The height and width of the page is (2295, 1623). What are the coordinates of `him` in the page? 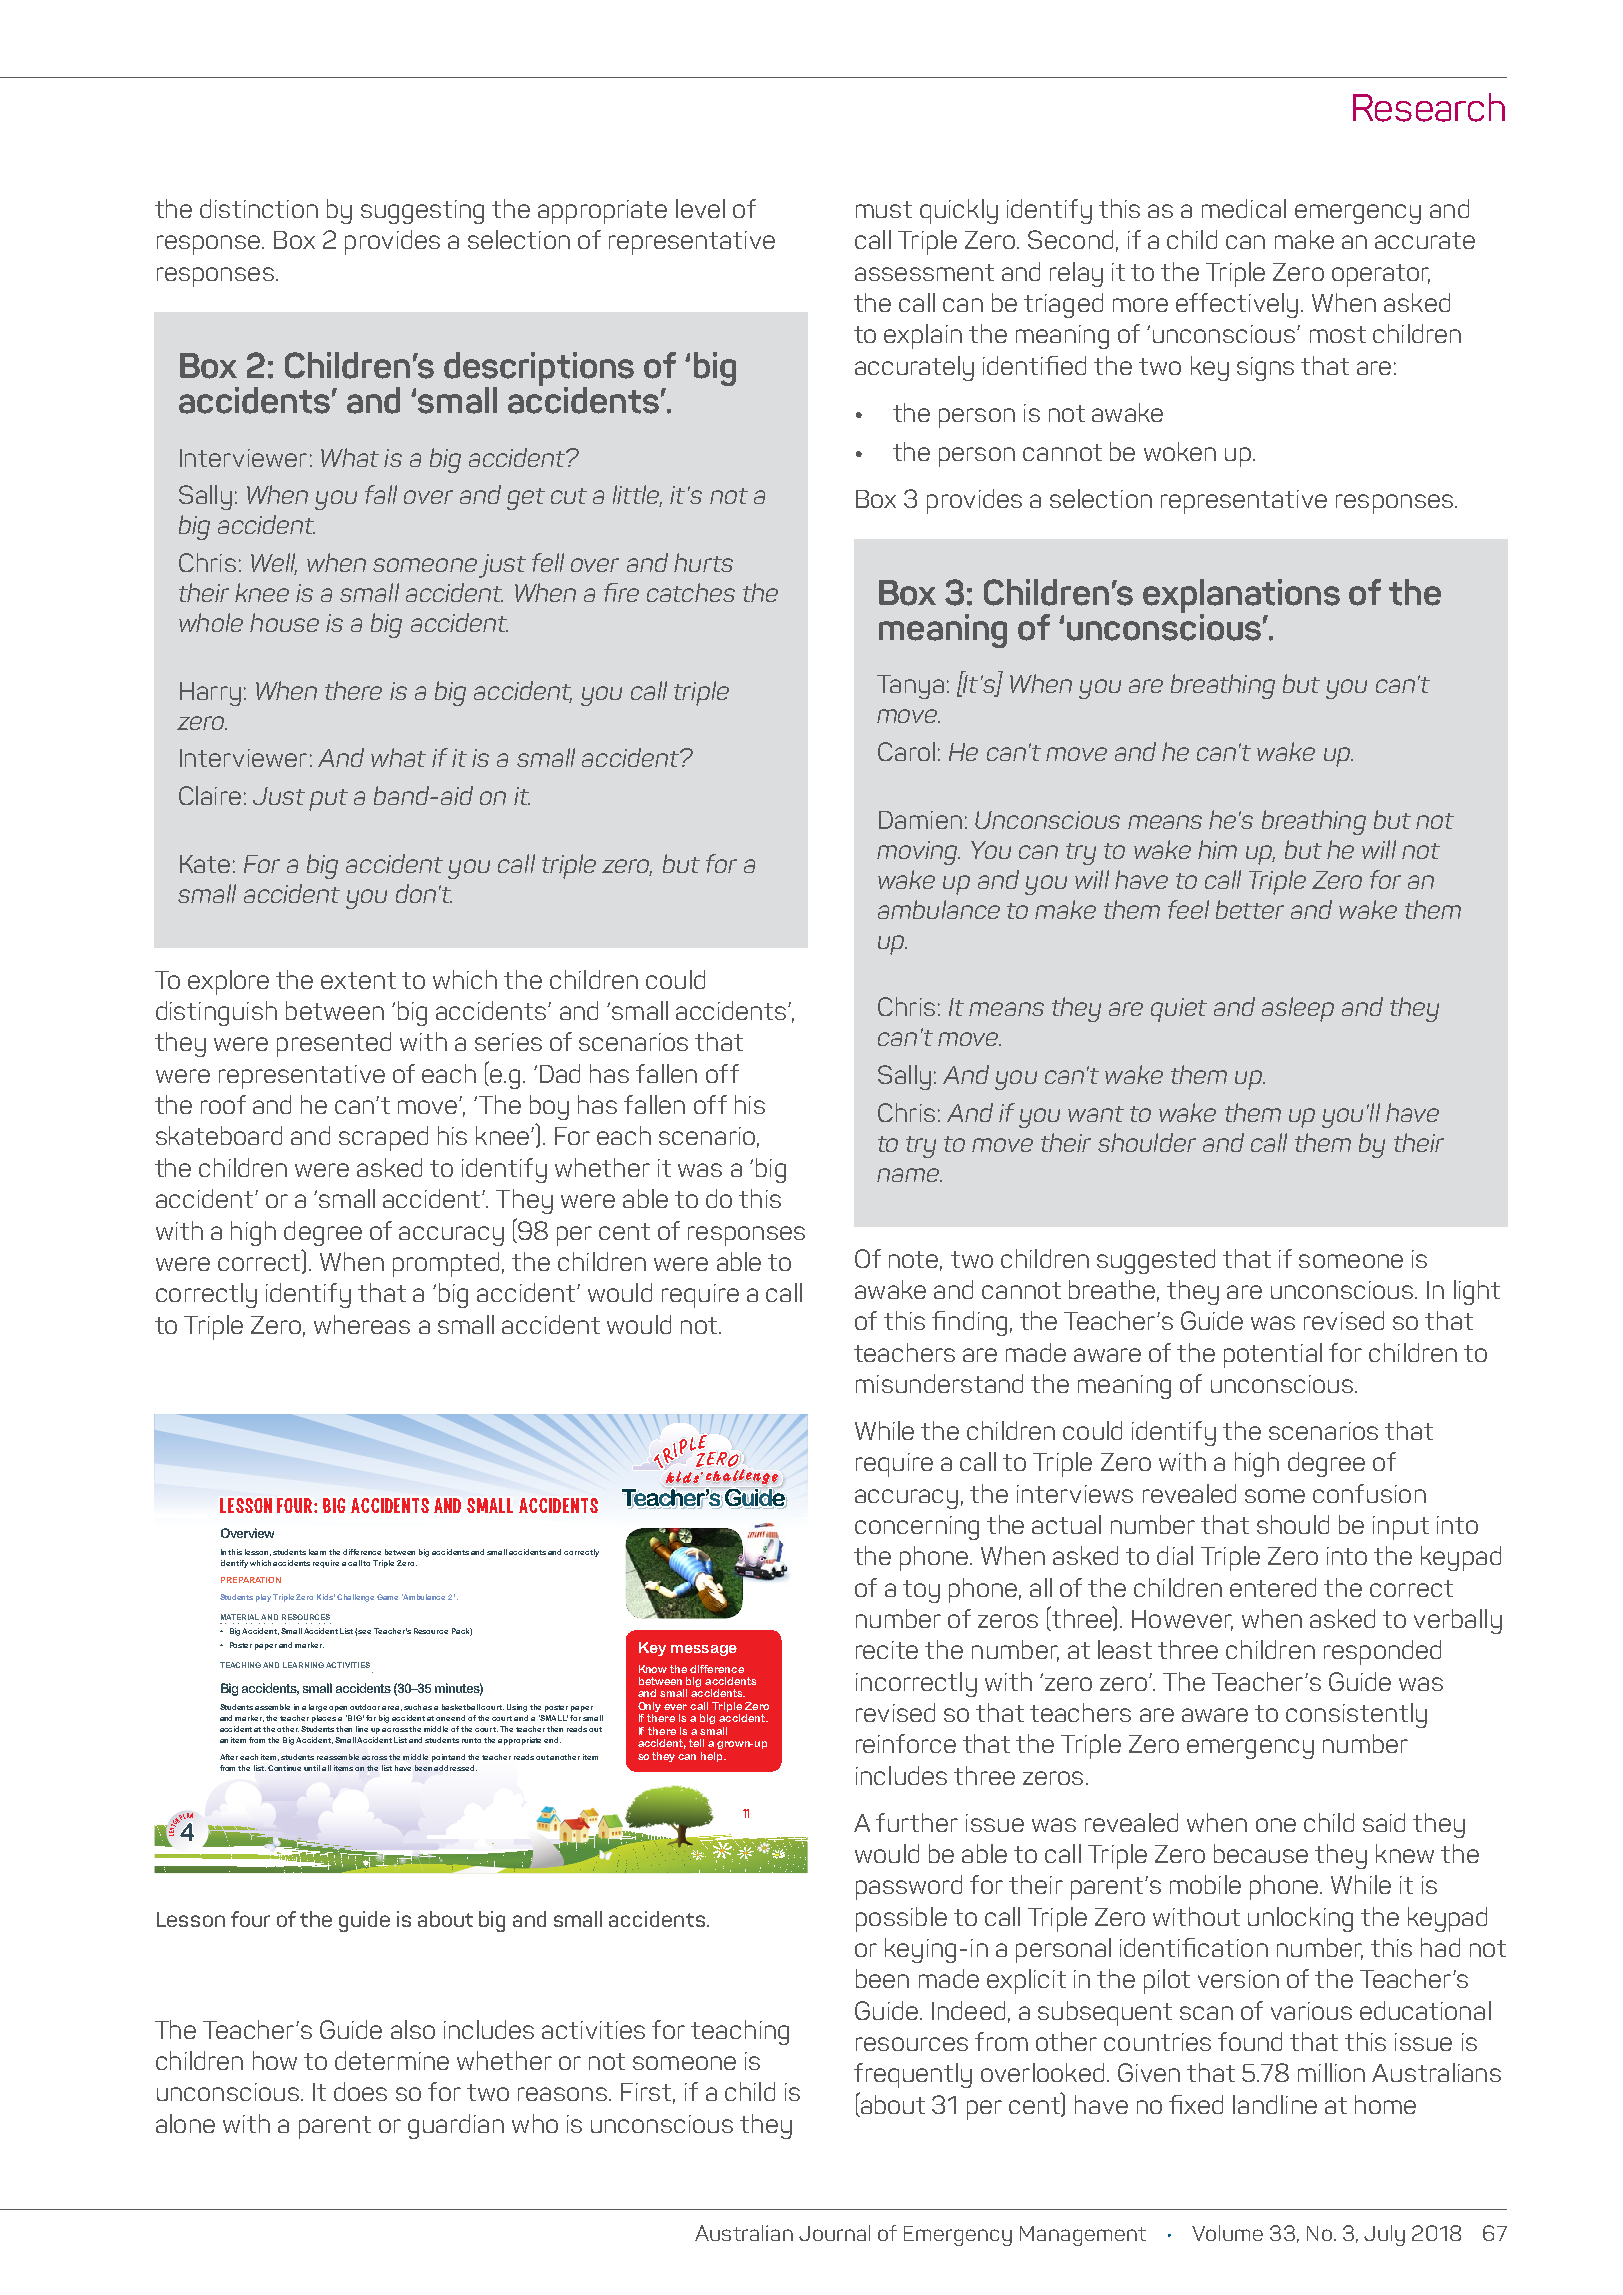 It's located at (1217, 849).
